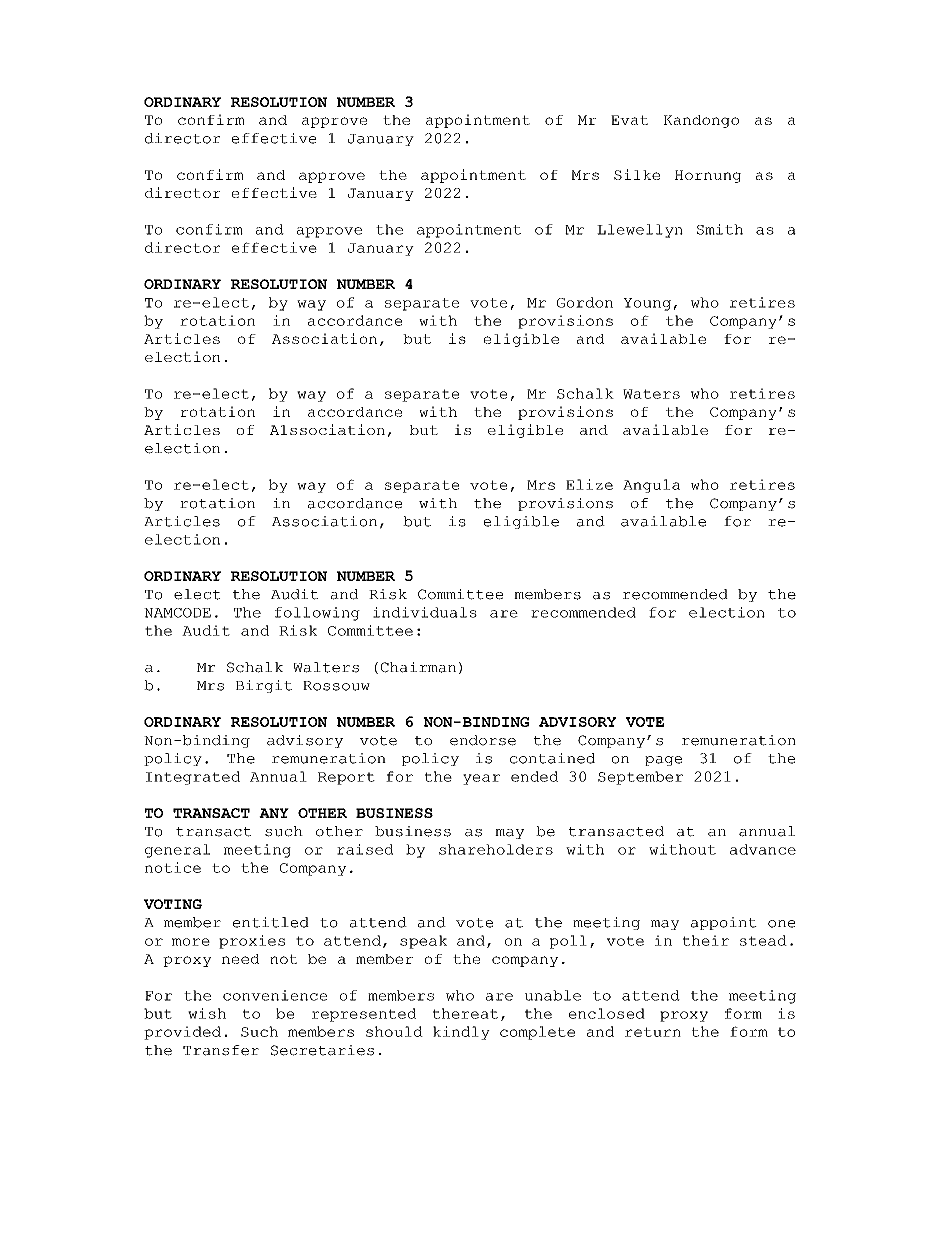 This image has height=1233, width=952. What do you see at coordinates (720, 229) in the image?
I see `Smith` at bounding box center [720, 229].
